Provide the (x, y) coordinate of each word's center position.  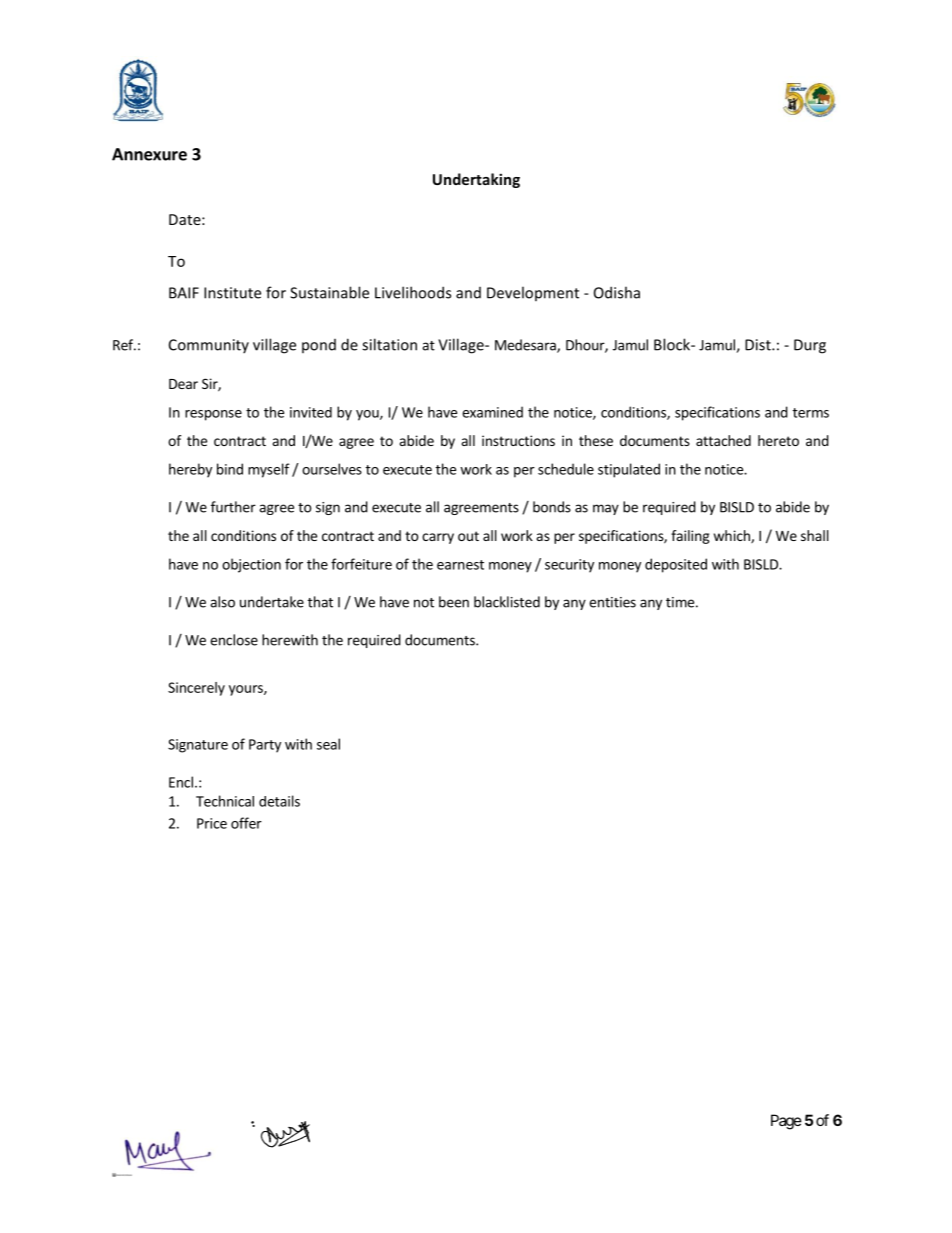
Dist (759, 345)
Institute (232, 293)
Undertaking (476, 180)
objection (251, 565)
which (733, 536)
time (680, 602)
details (279, 801)
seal (328, 744)
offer (246, 823)
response (213, 415)
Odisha (617, 292)
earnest (460, 565)
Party (265, 746)
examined (492, 412)
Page (786, 1122)
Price (212, 823)
